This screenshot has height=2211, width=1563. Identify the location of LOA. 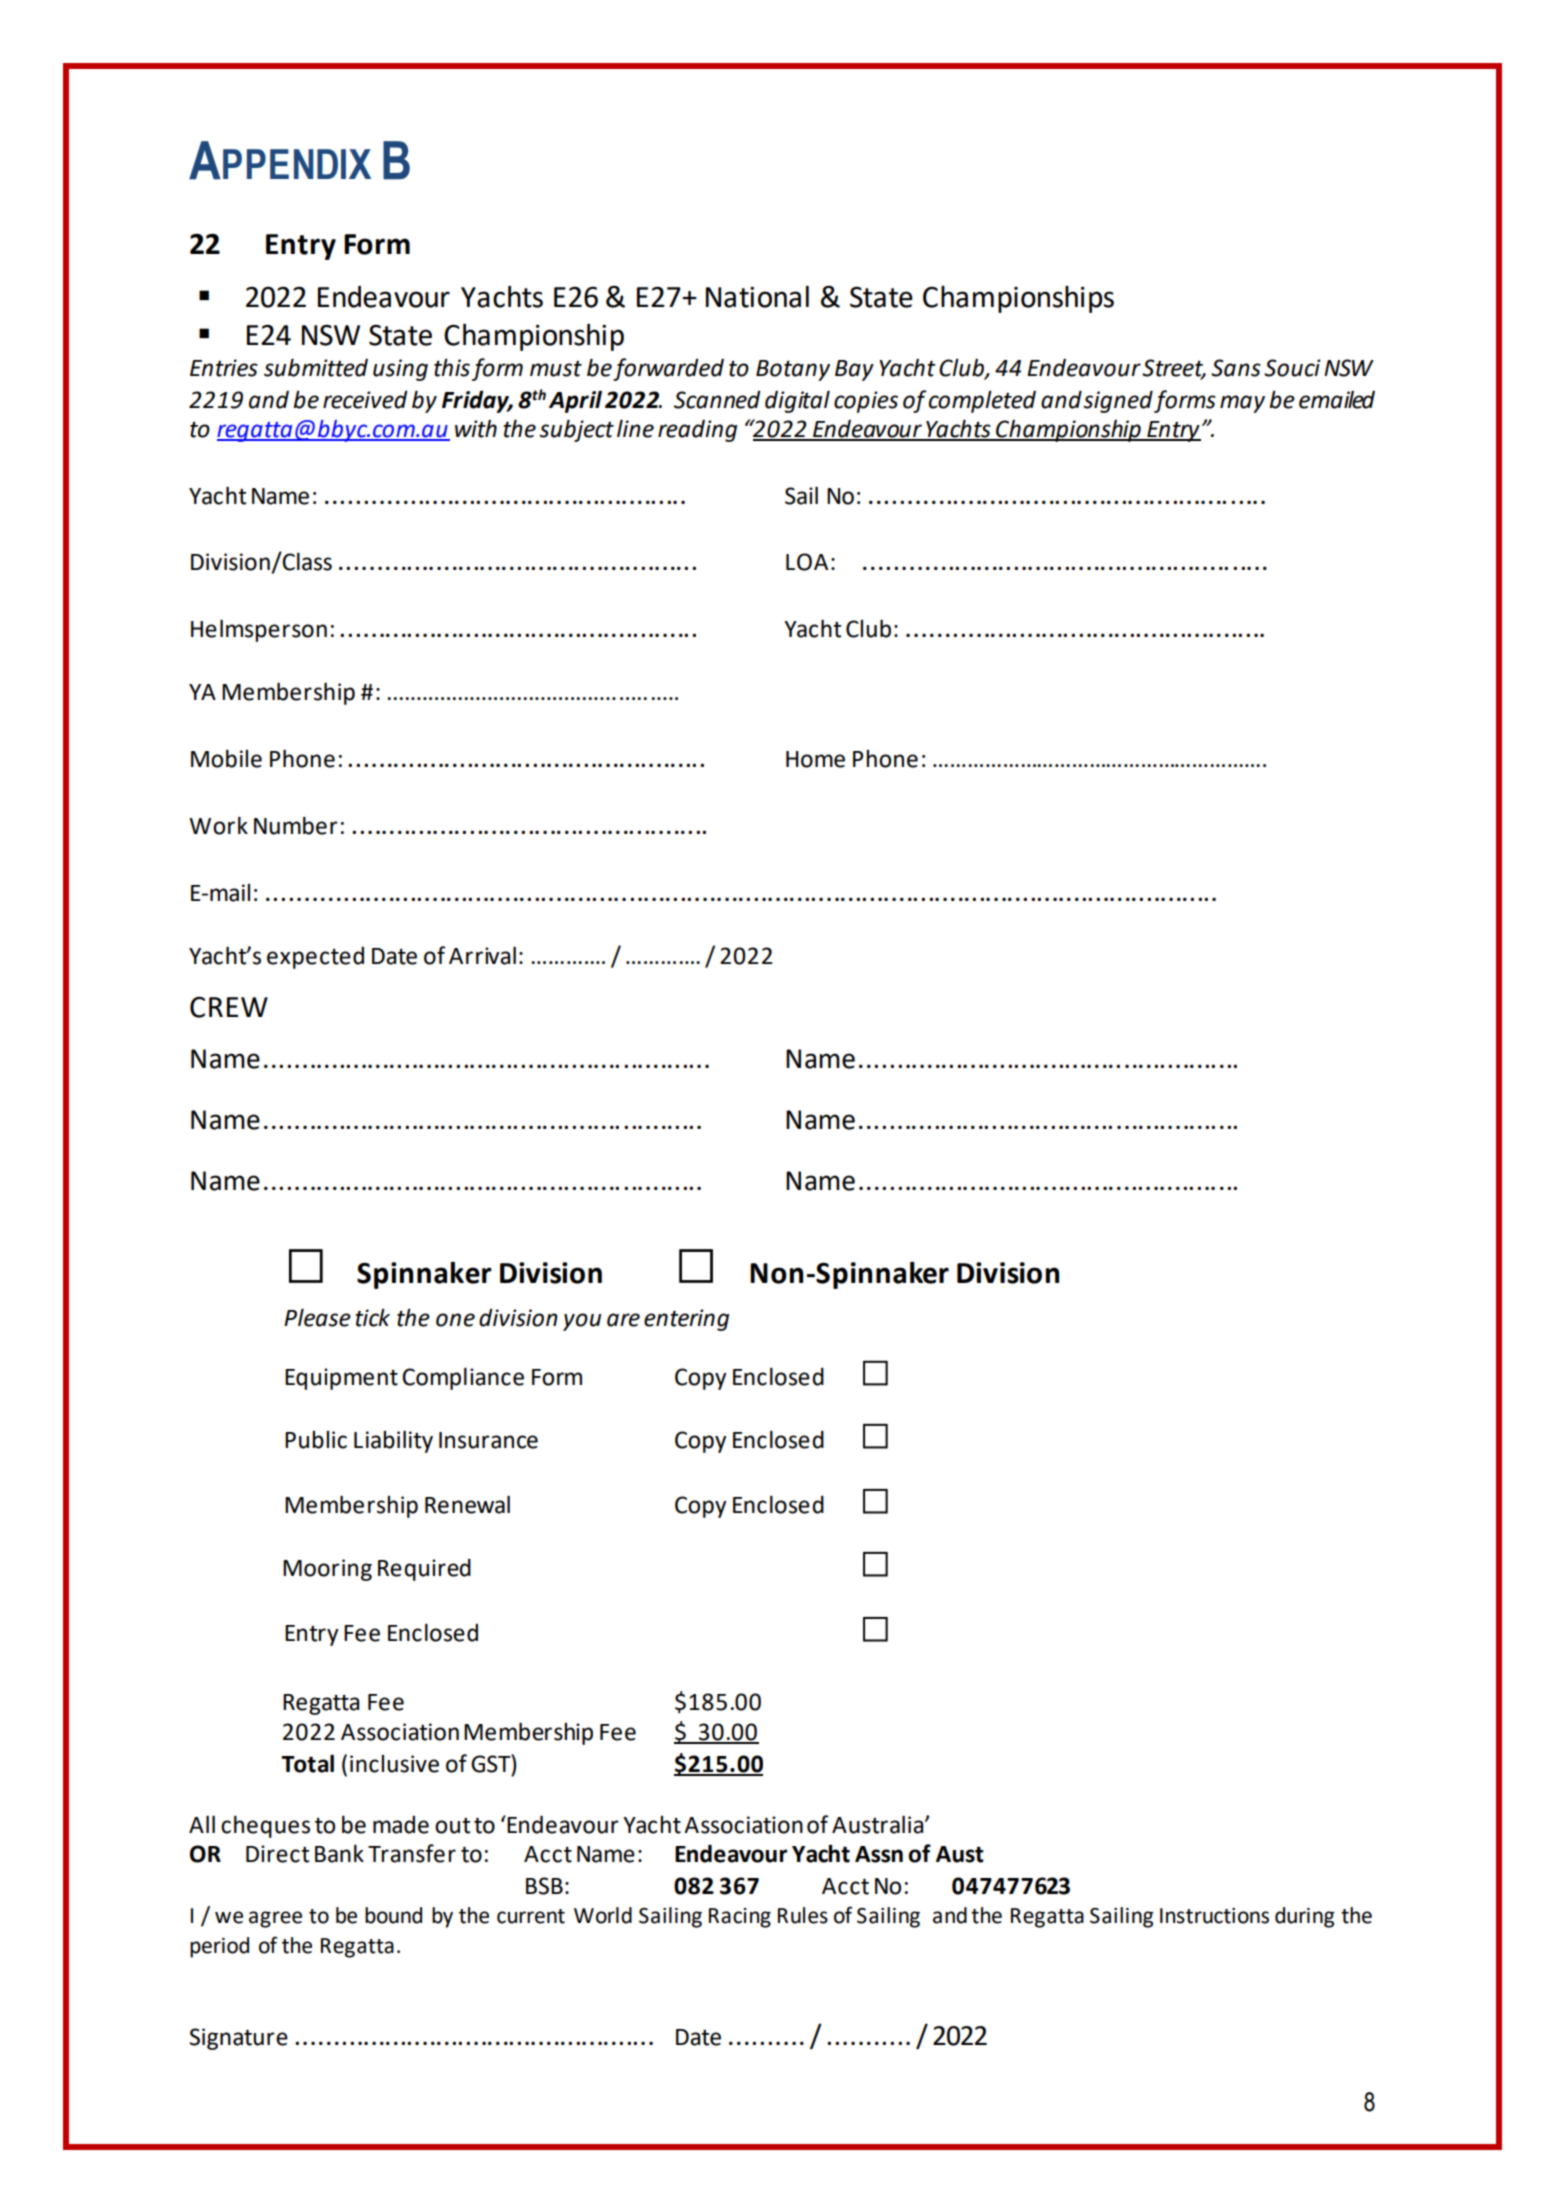
(807, 562).
